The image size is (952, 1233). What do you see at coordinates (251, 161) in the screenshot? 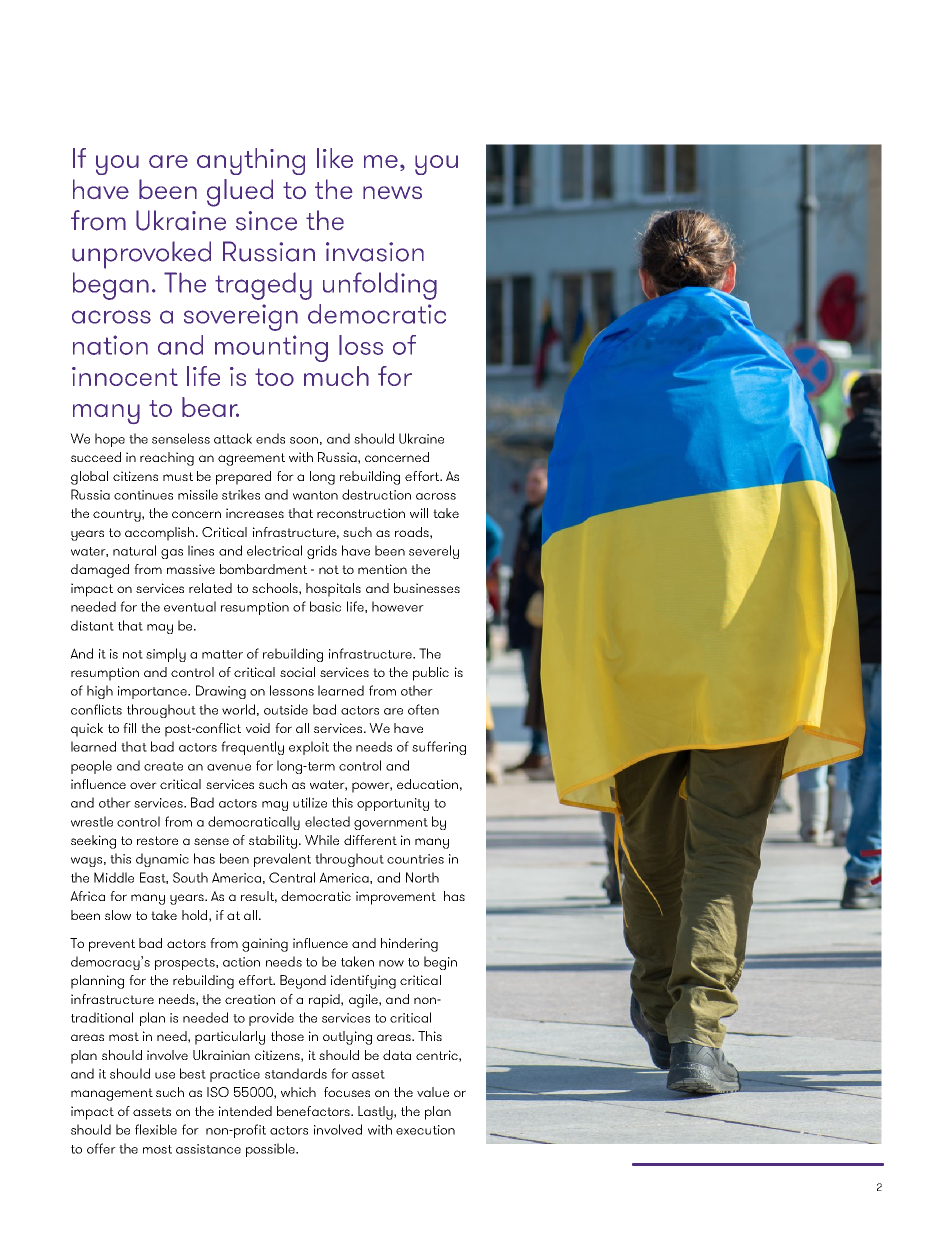
I see `anything` at bounding box center [251, 161].
